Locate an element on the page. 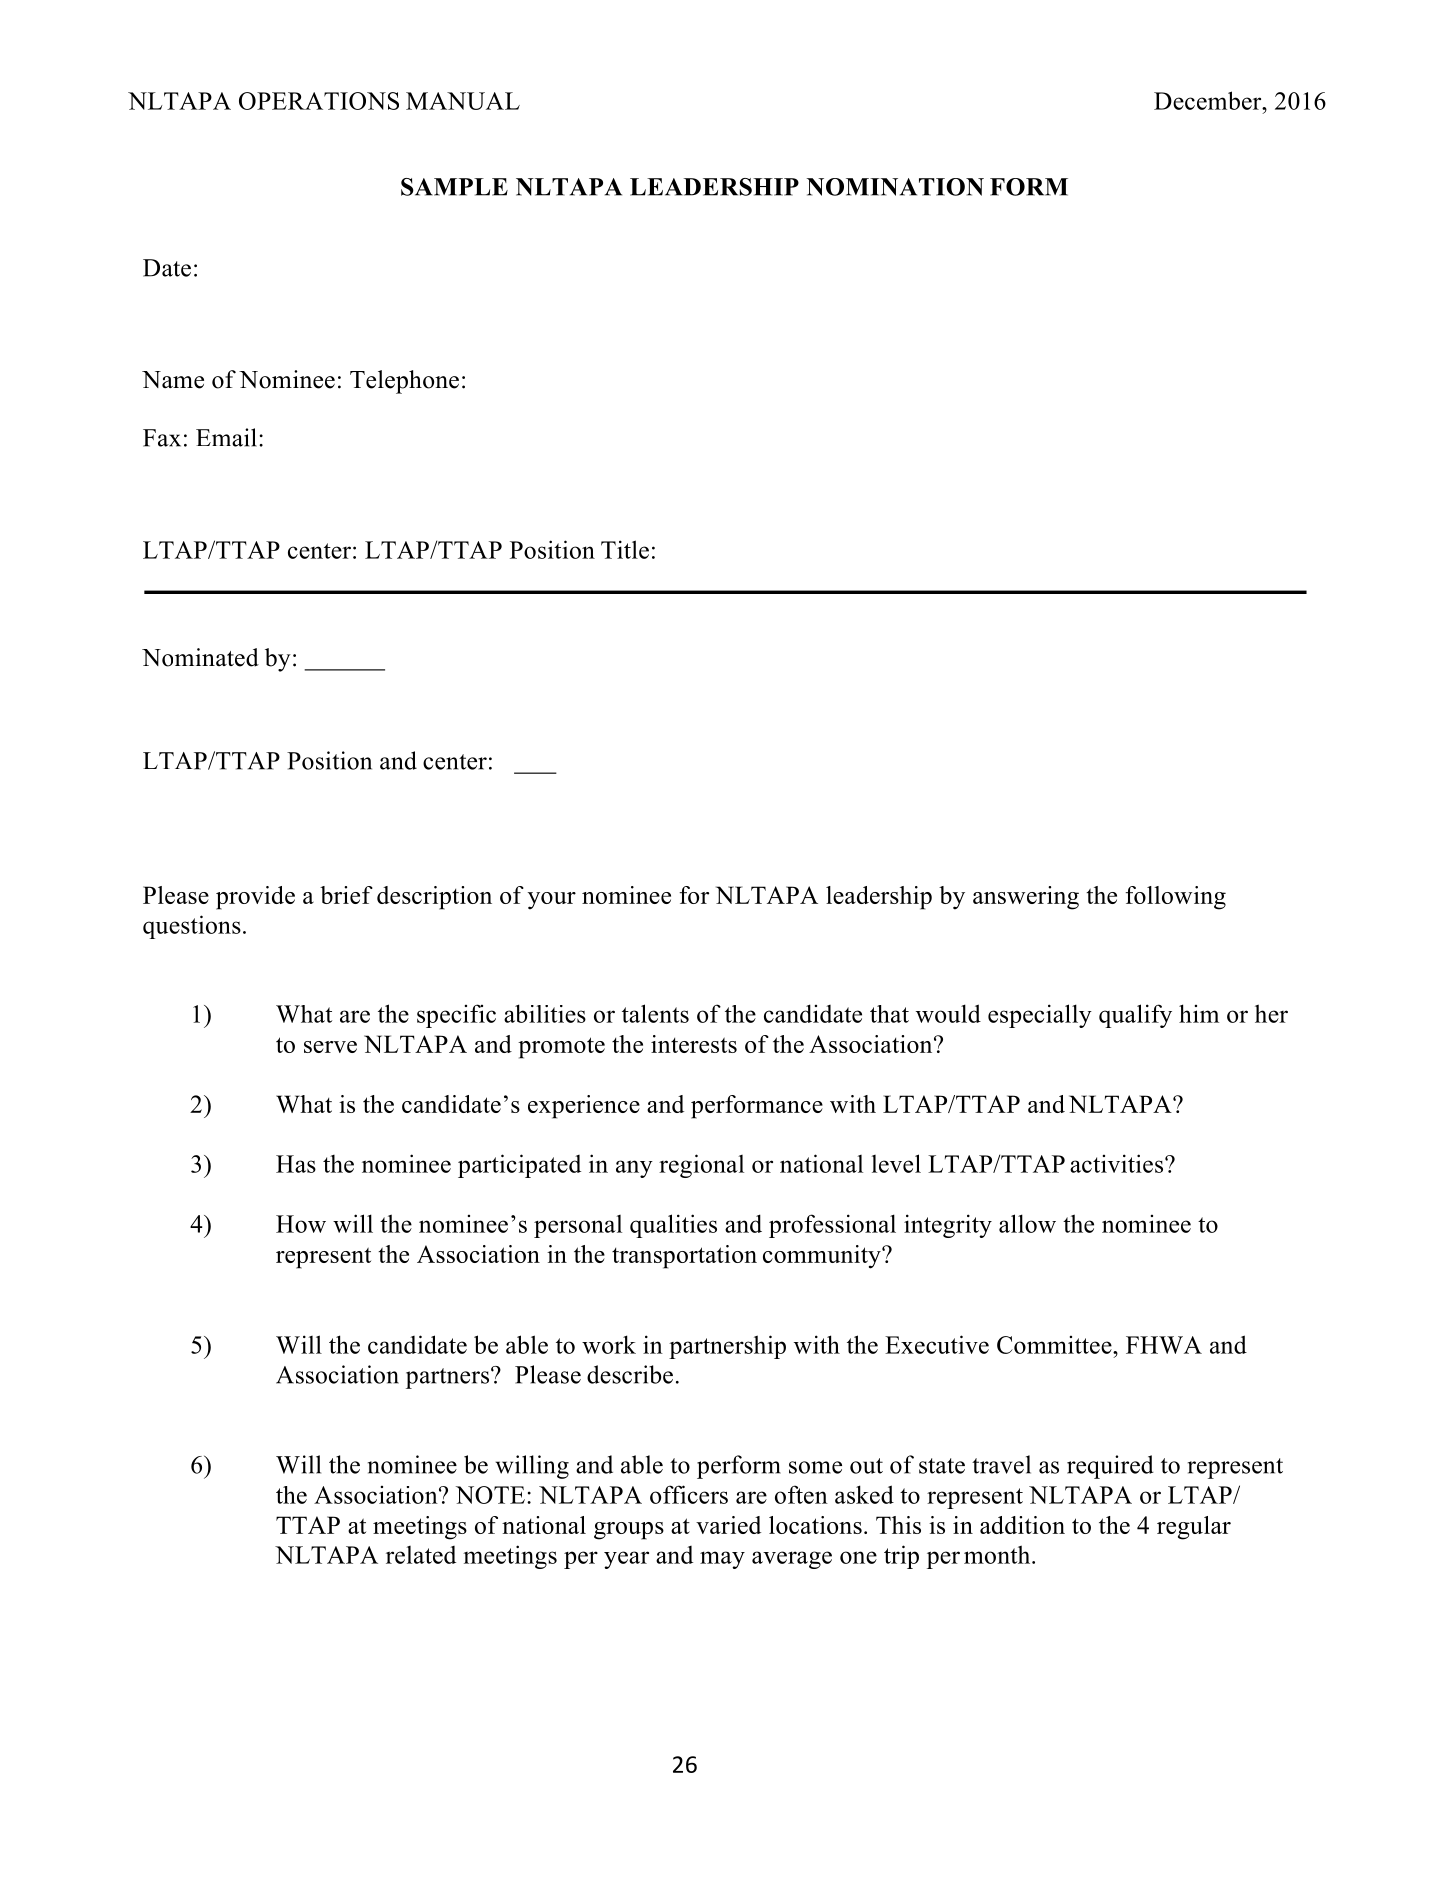  answering is located at coordinates (1026, 898).
